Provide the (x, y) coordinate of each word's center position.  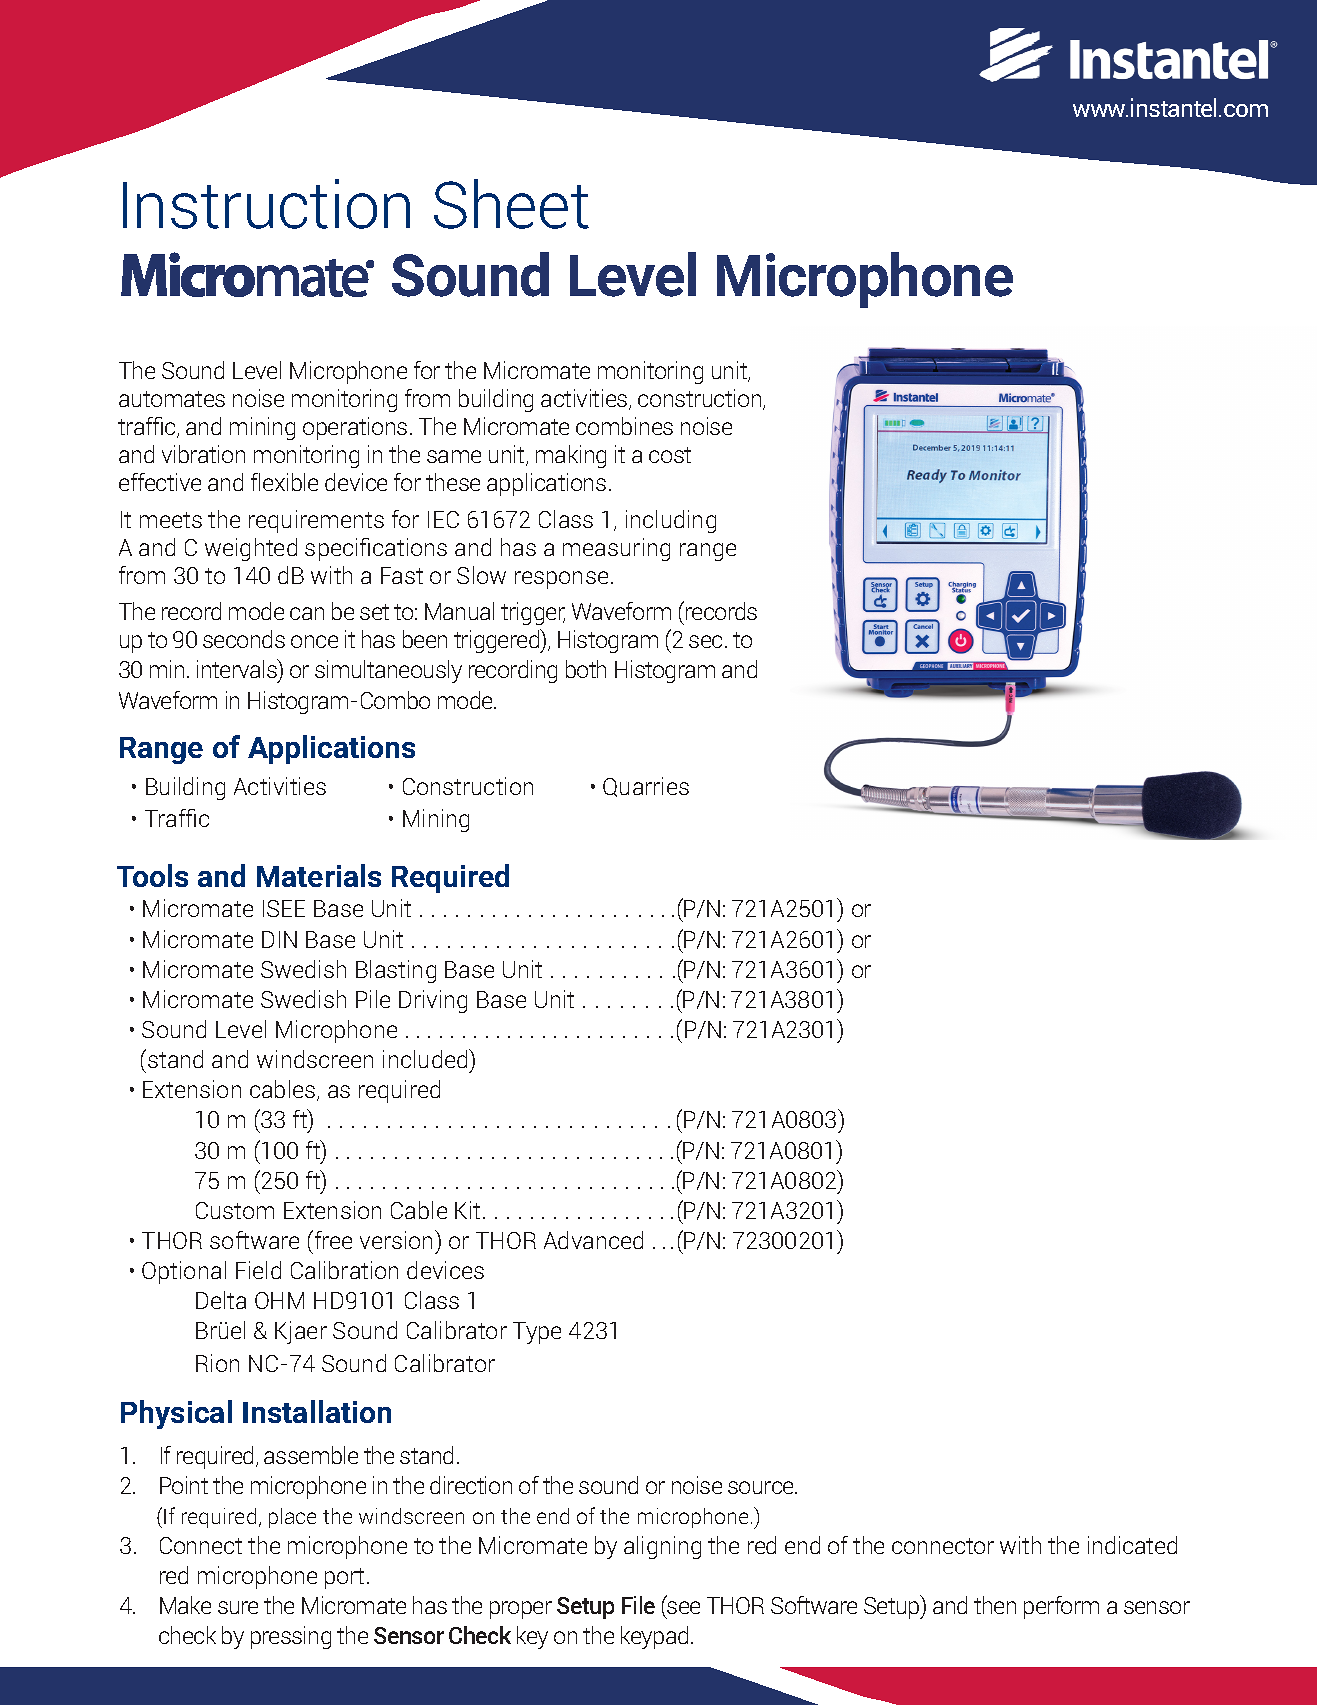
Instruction (266, 204)
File (638, 1605)
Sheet (511, 204)
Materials (319, 875)
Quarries (646, 787)
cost (670, 455)
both (586, 669)
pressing (291, 1637)
